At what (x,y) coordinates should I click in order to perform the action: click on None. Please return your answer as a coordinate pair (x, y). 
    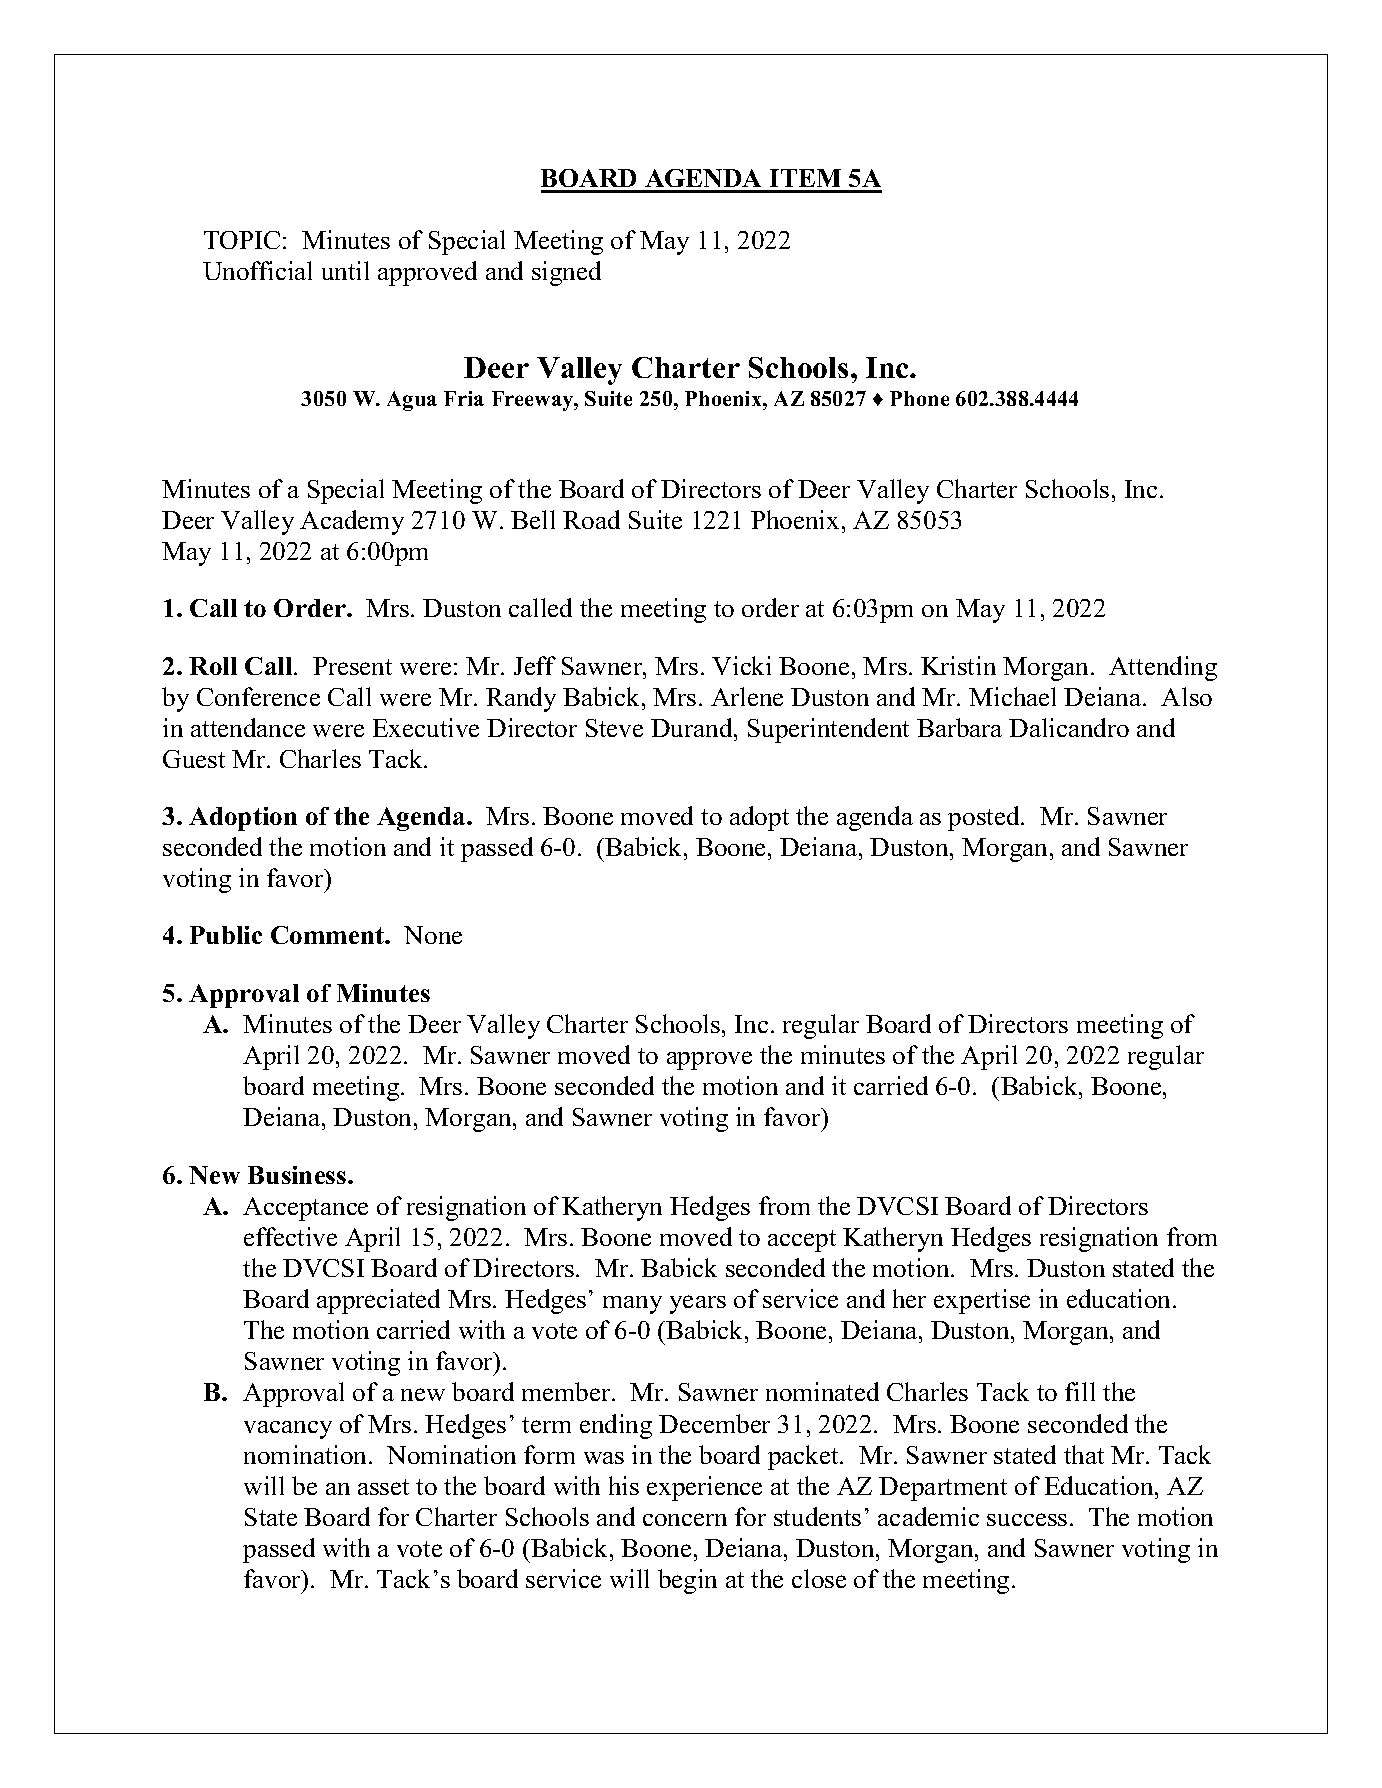
    Looking at the image, I should click on (433, 935).
